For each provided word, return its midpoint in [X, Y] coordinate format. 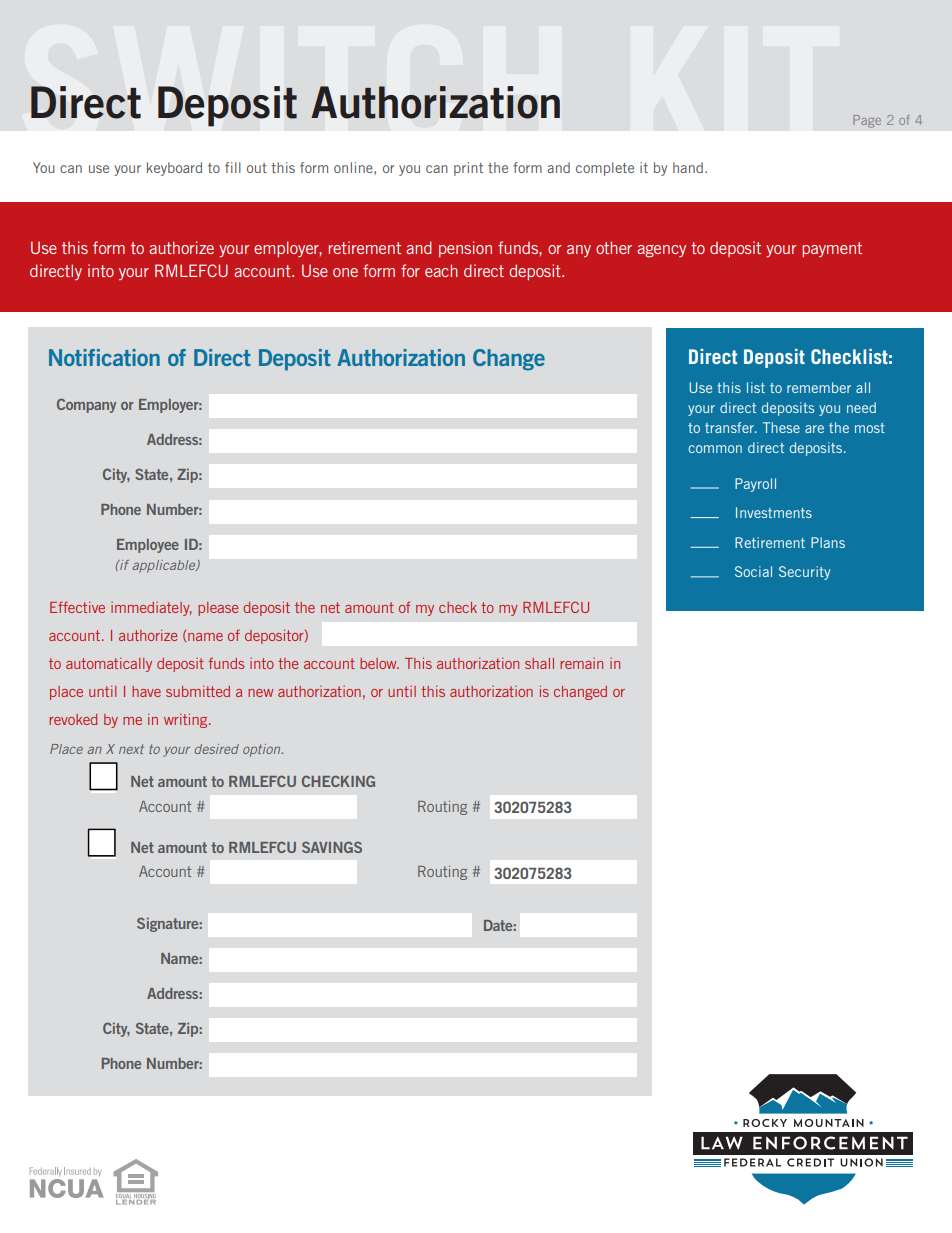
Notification [104, 357]
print [468, 169]
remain [581, 663]
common [715, 449]
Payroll [755, 485]
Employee [148, 546]
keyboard [174, 169]
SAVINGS [332, 847]
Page [867, 121]
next [131, 749]
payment [832, 249]
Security [804, 573]
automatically [109, 664]
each [441, 270]
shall [539, 663]
